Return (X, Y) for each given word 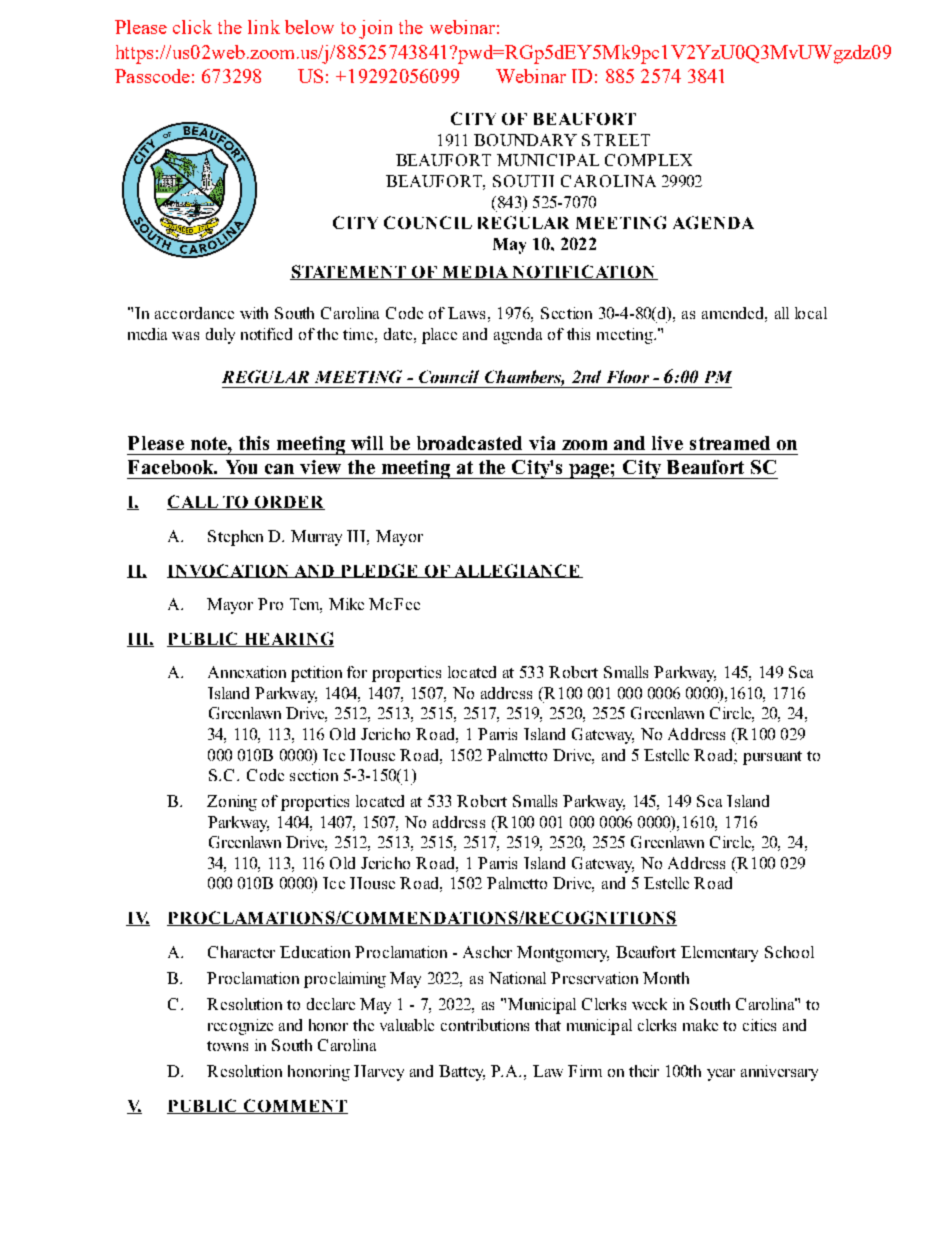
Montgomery (563, 954)
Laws (466, 313)
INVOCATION (229, 571)
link (264, 27)
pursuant (772, 758)
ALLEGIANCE (517, 571)
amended (734, 313)
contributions (485, 1025)
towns (227, 1046)
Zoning (232, 803)
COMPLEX (648, 160)
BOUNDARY (525, 140)
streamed (730, 443)
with (254, 313)
